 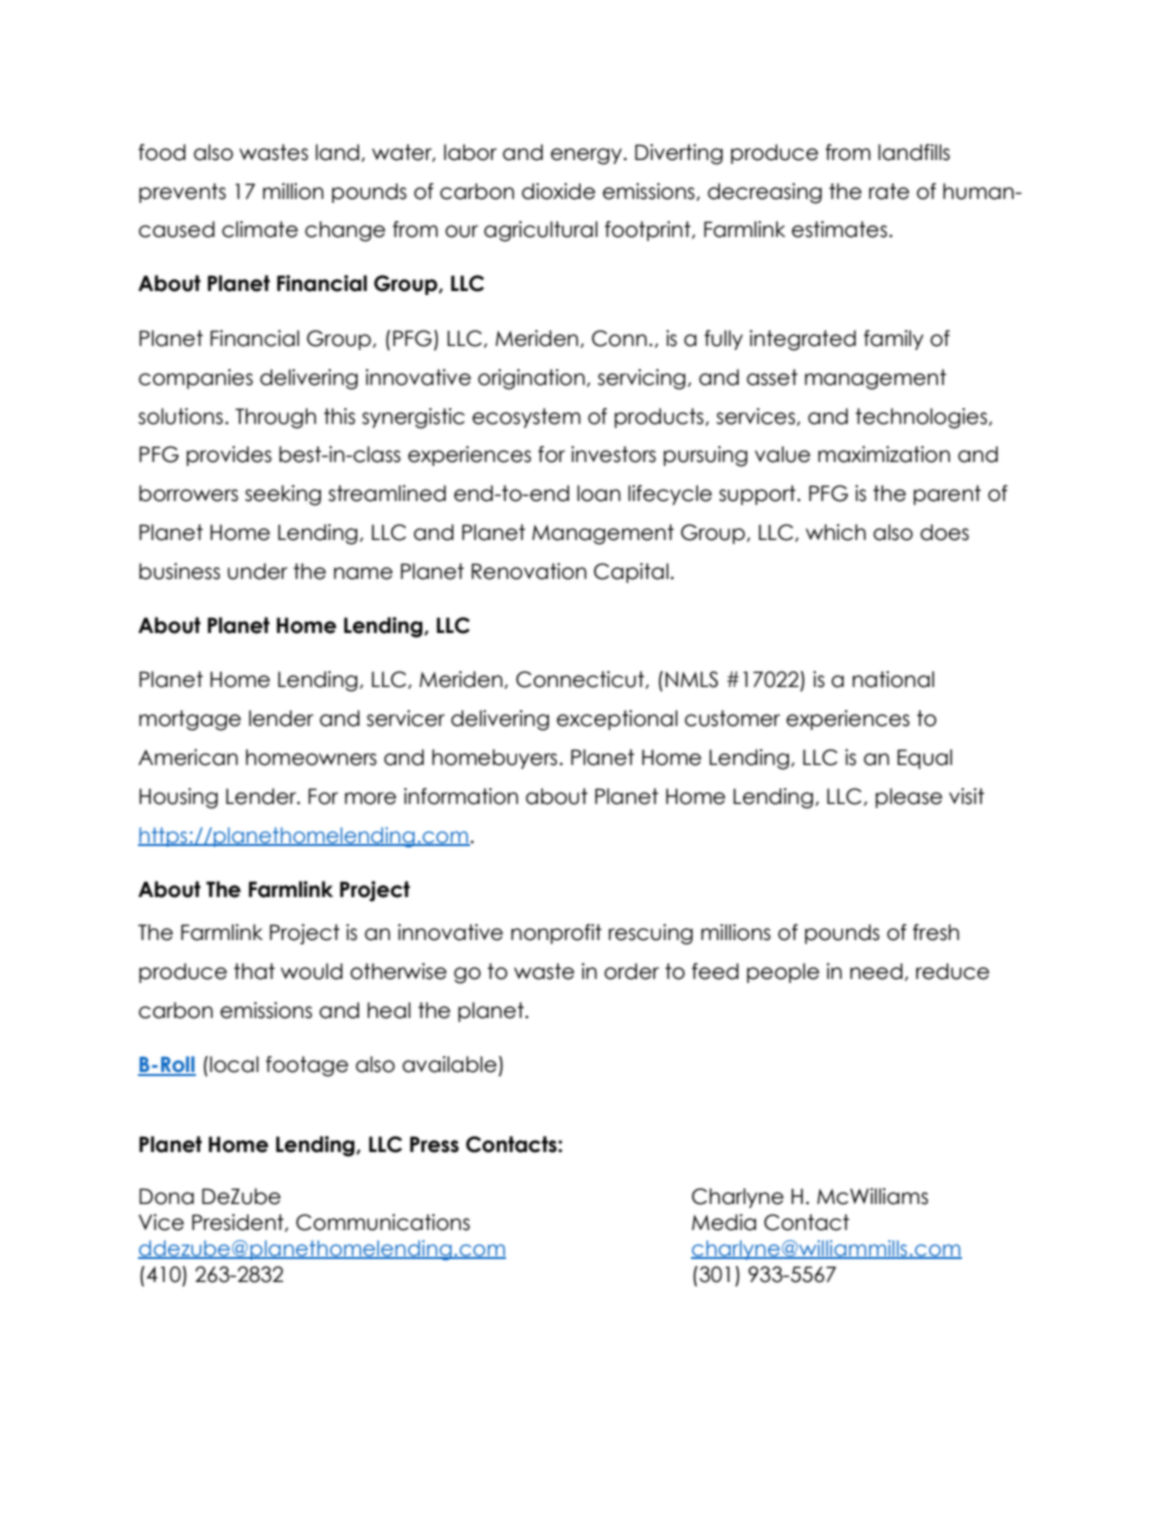 What do you see at coordinates (556, 934) in the page?
I see `nonprofit` at bounding box center [556, 934].
